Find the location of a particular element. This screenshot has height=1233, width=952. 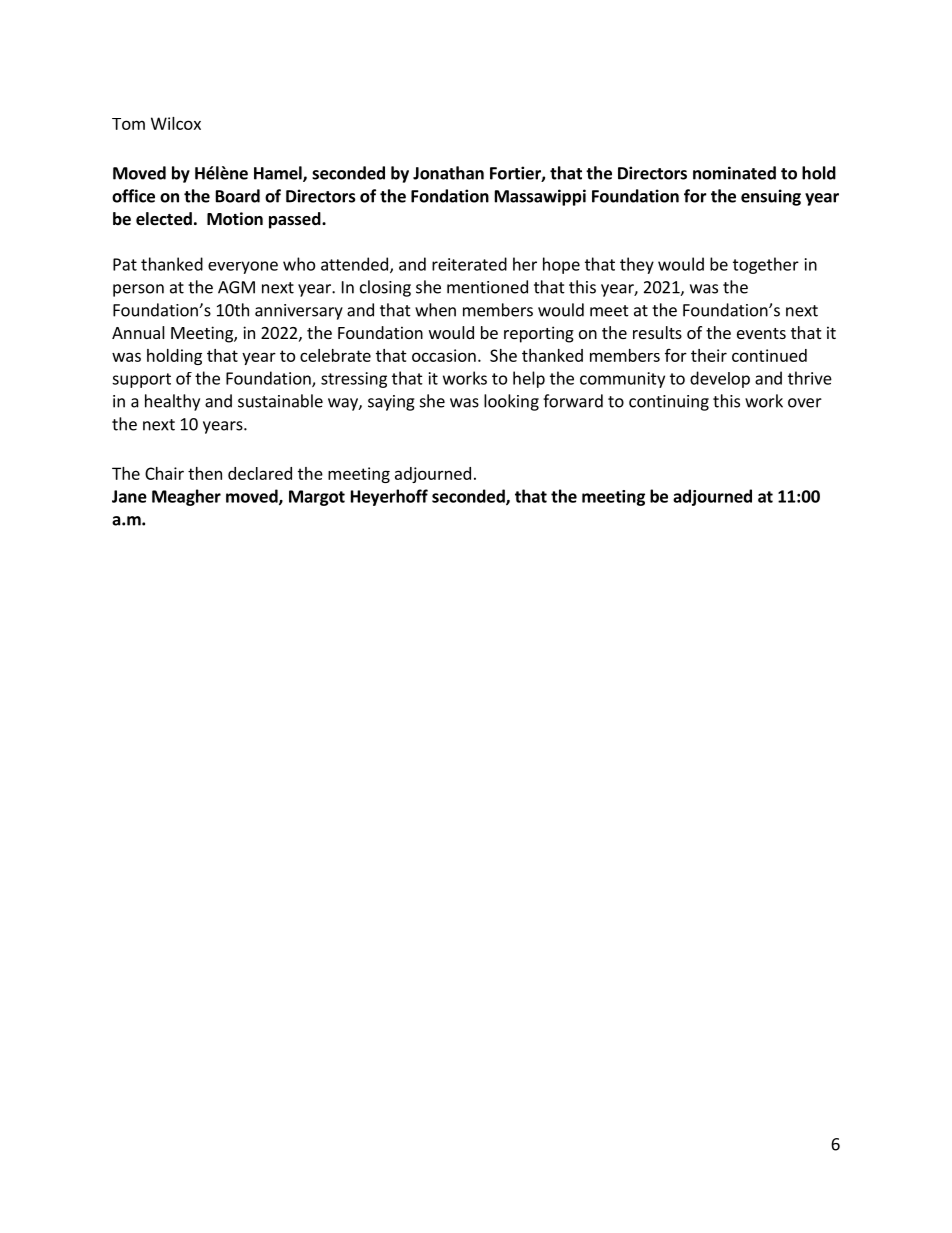

events is located at coordinates (761, 333).
